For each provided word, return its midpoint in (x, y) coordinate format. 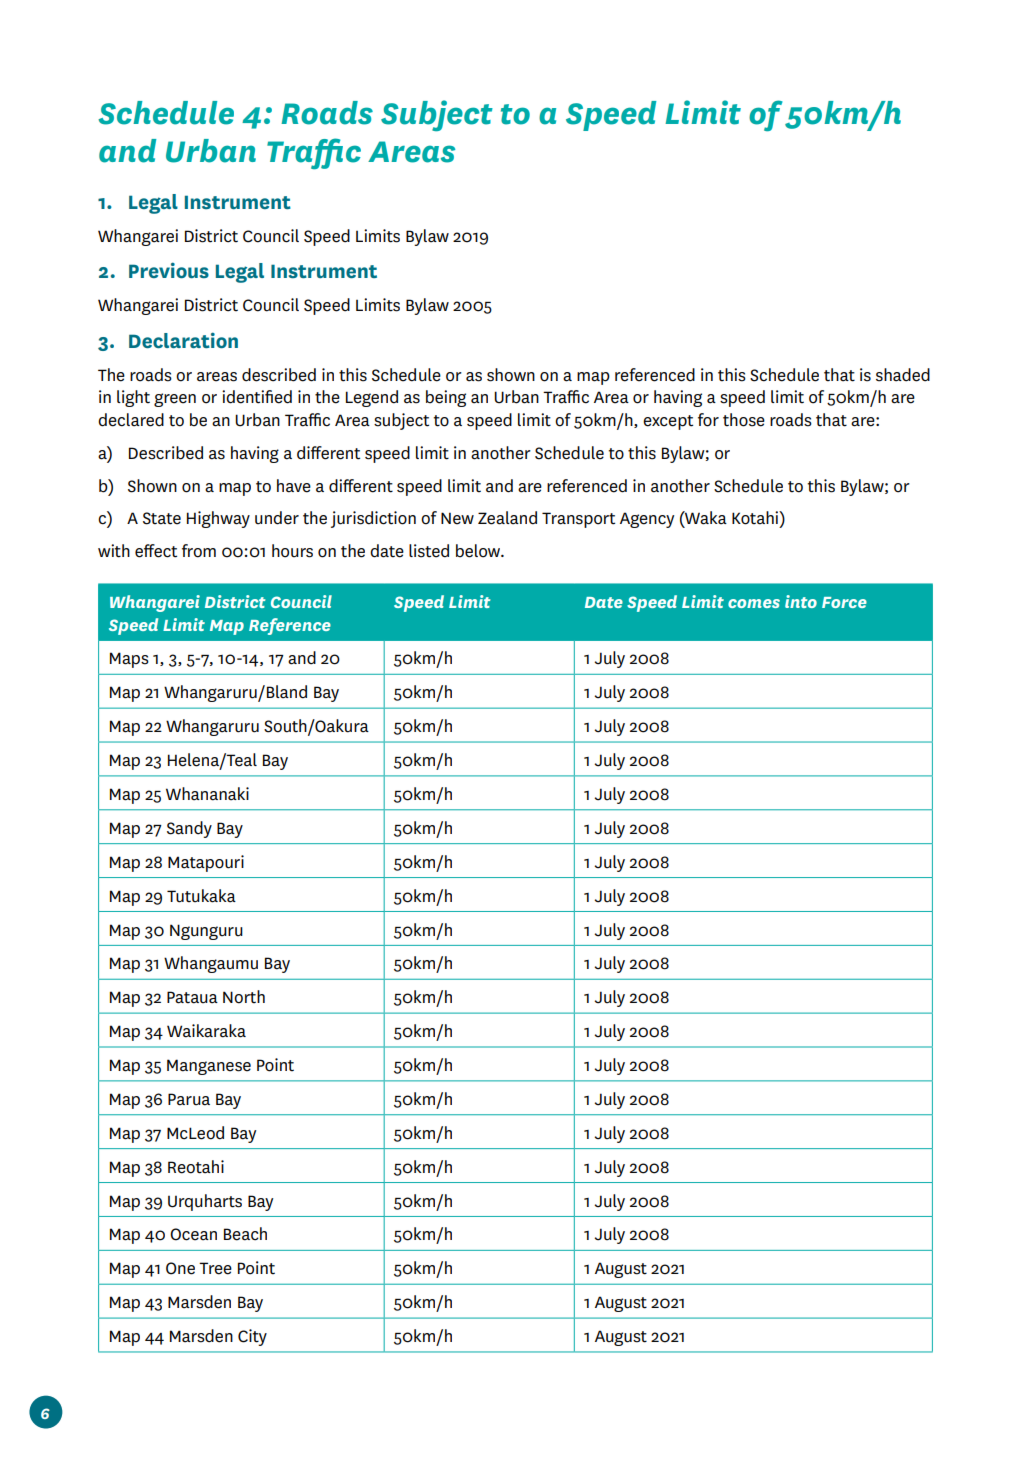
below (479, 551)
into (801, 601)
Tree (215, 1268)
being (446, 398)
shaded (903, 375)
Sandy (189, 829)
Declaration (183, 340)
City (252, 1337)
